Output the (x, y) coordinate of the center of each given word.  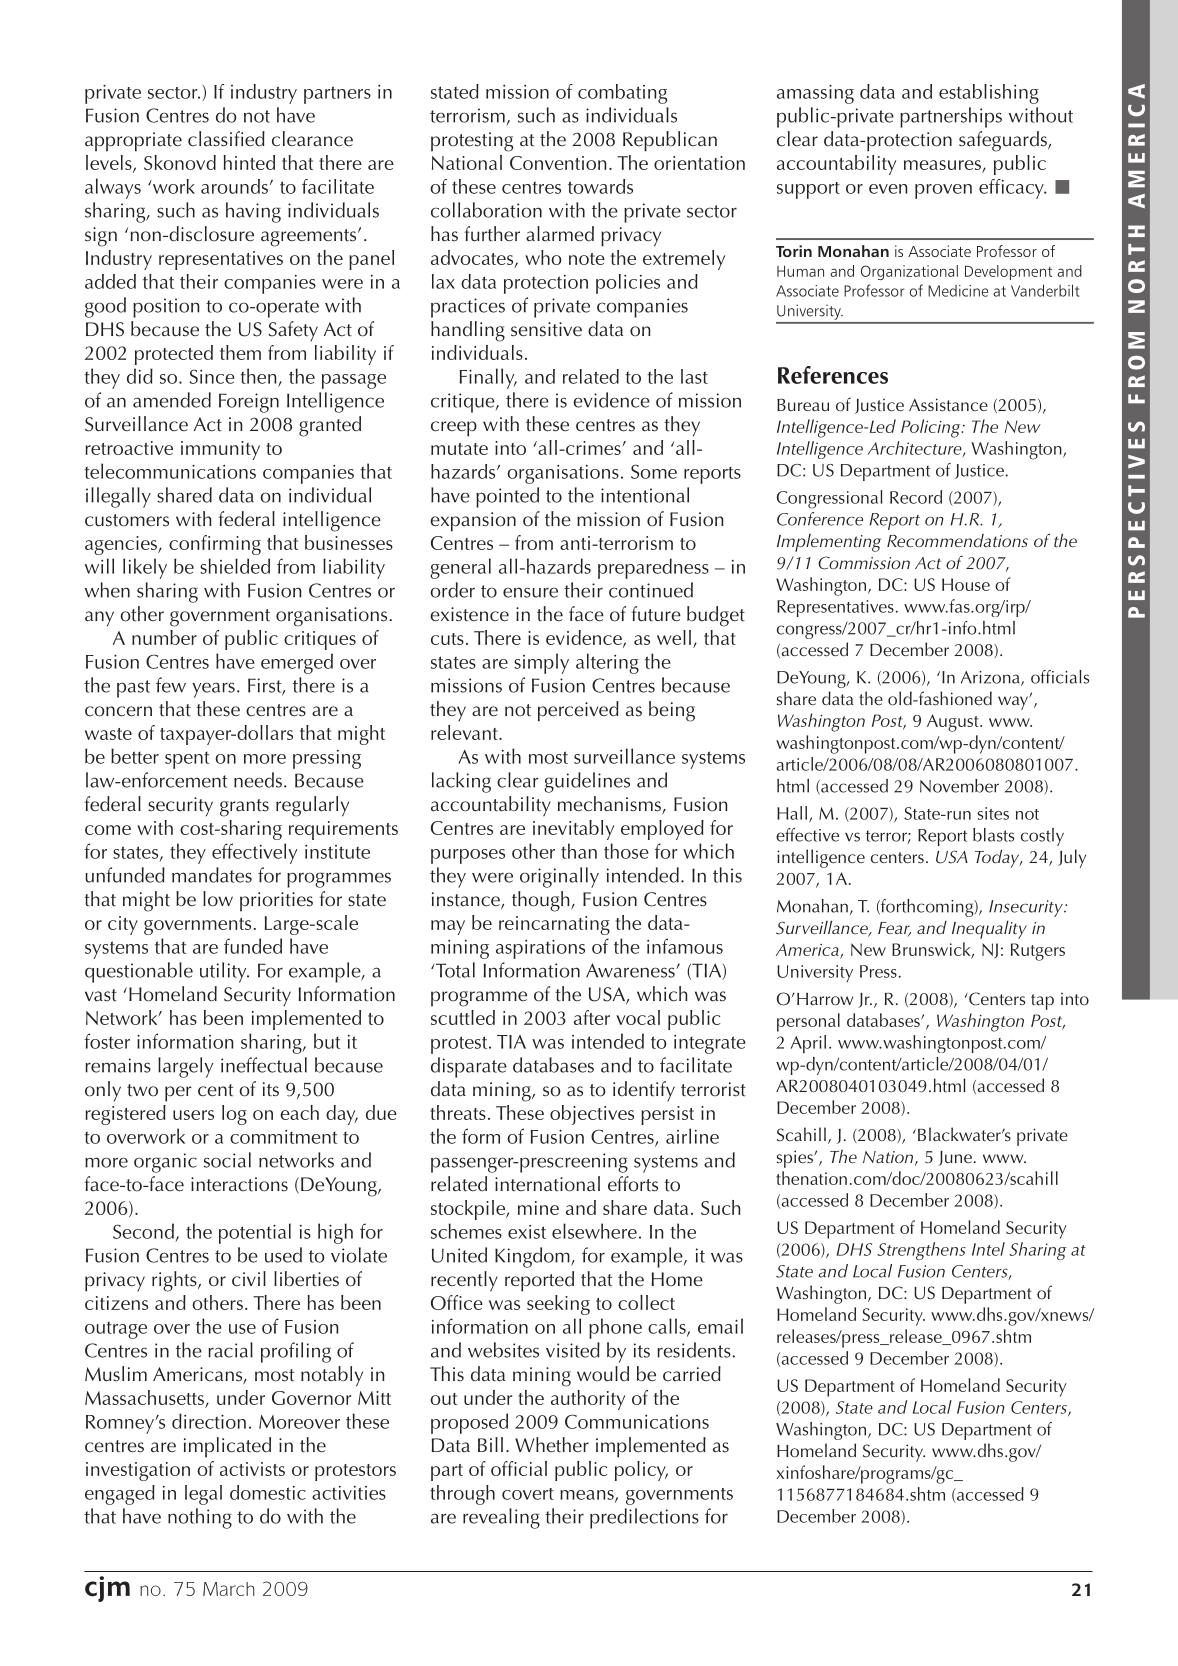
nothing (200, 1518)
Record (916, 497)
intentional (645, 495)
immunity (220, 450)
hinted (249, 162)
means (588, 1496)
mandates (212, 875)
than (579, 851)
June (955, 1158)
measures (943, 166)
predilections (644, 1518)
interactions (239, 1184)
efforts (633, 1184)
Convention (558, 163)
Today (998, 859)
